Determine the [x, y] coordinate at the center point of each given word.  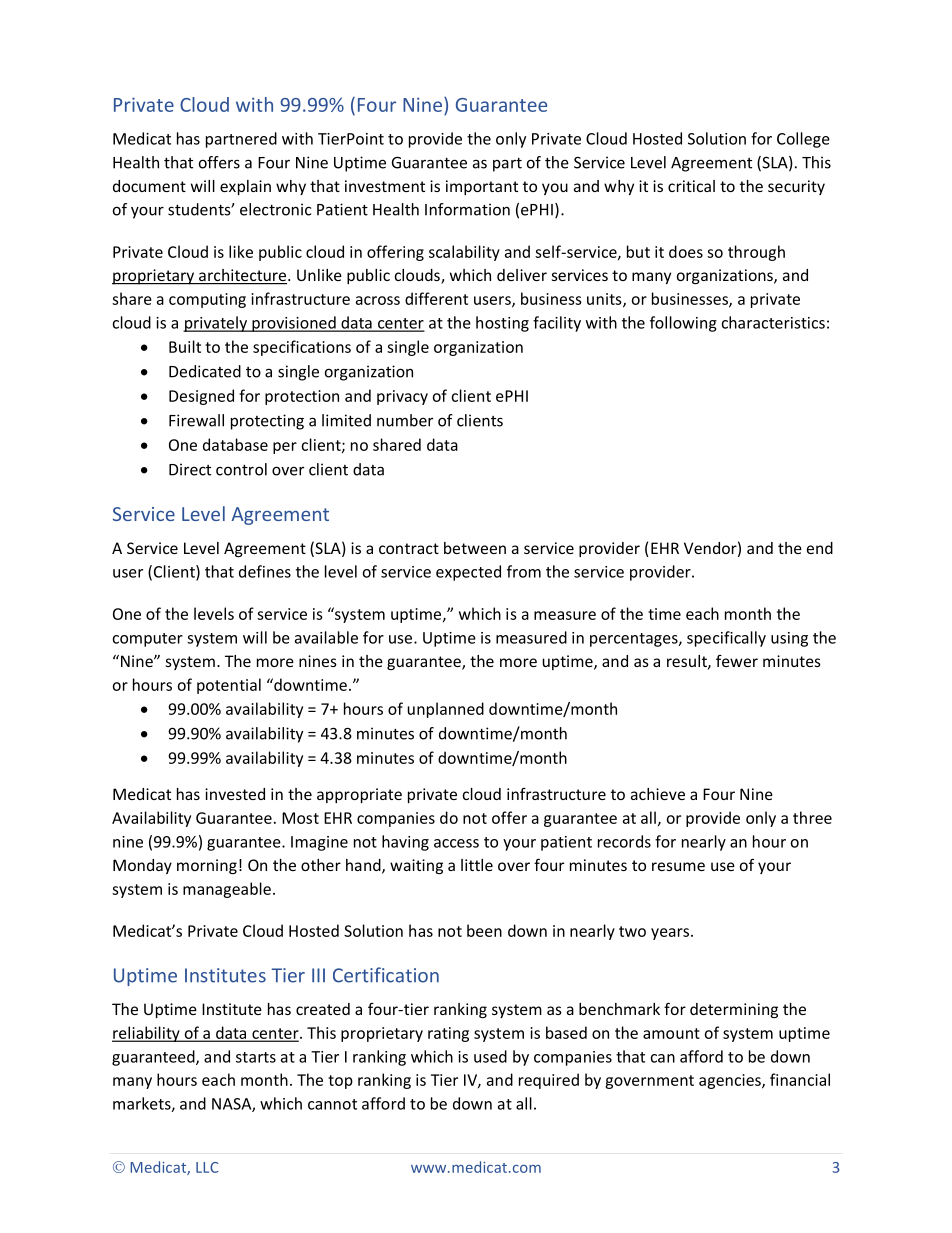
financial [800, 1079]
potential [229, 686]
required [549, 1081]
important [482, 187]
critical [691, 186]
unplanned [445, 710]
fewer [737, 661]
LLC [207, 1167]
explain [245, 187]
